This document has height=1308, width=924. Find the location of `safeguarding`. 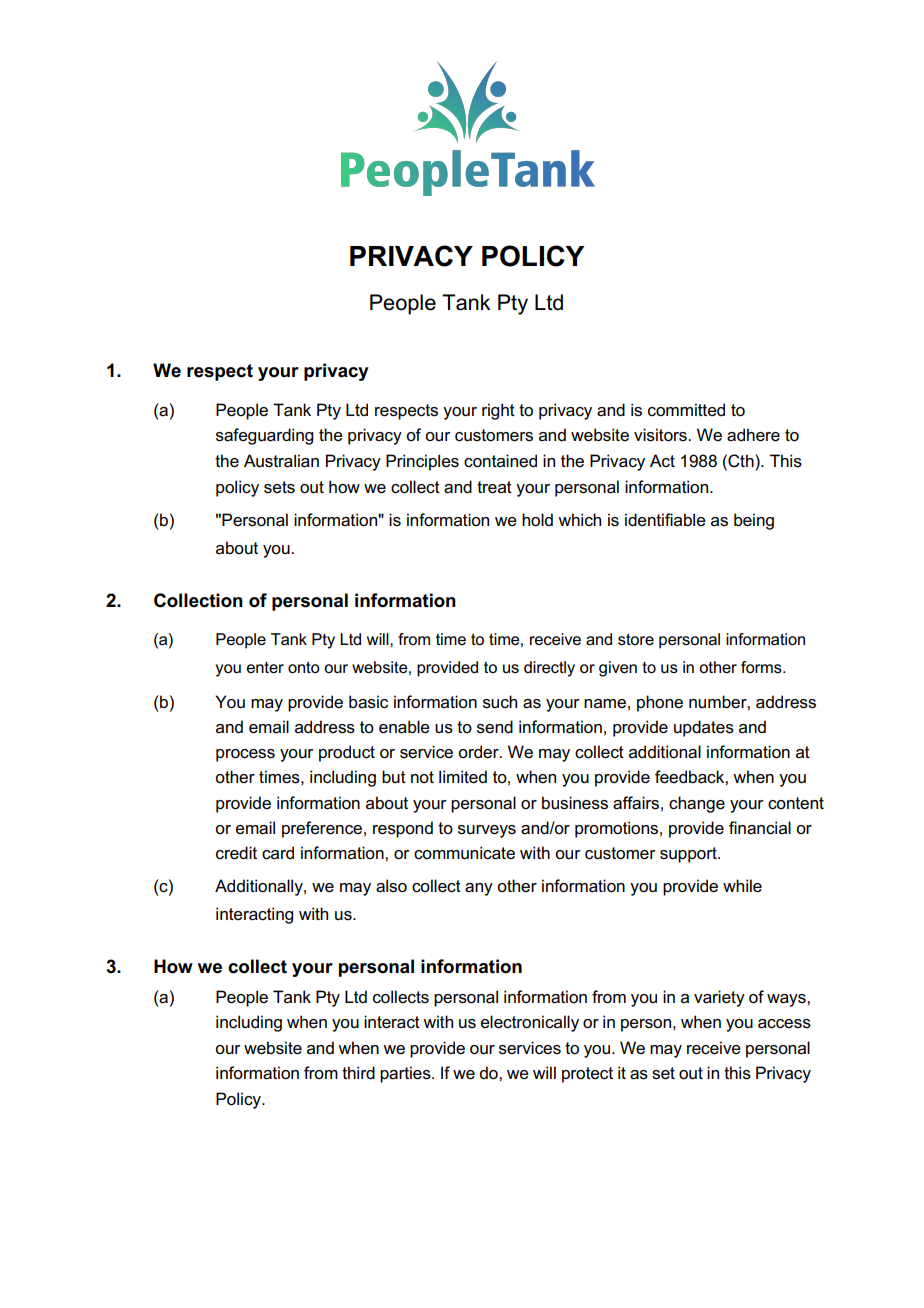

safeguarding is located at coordinates (264, 436).
